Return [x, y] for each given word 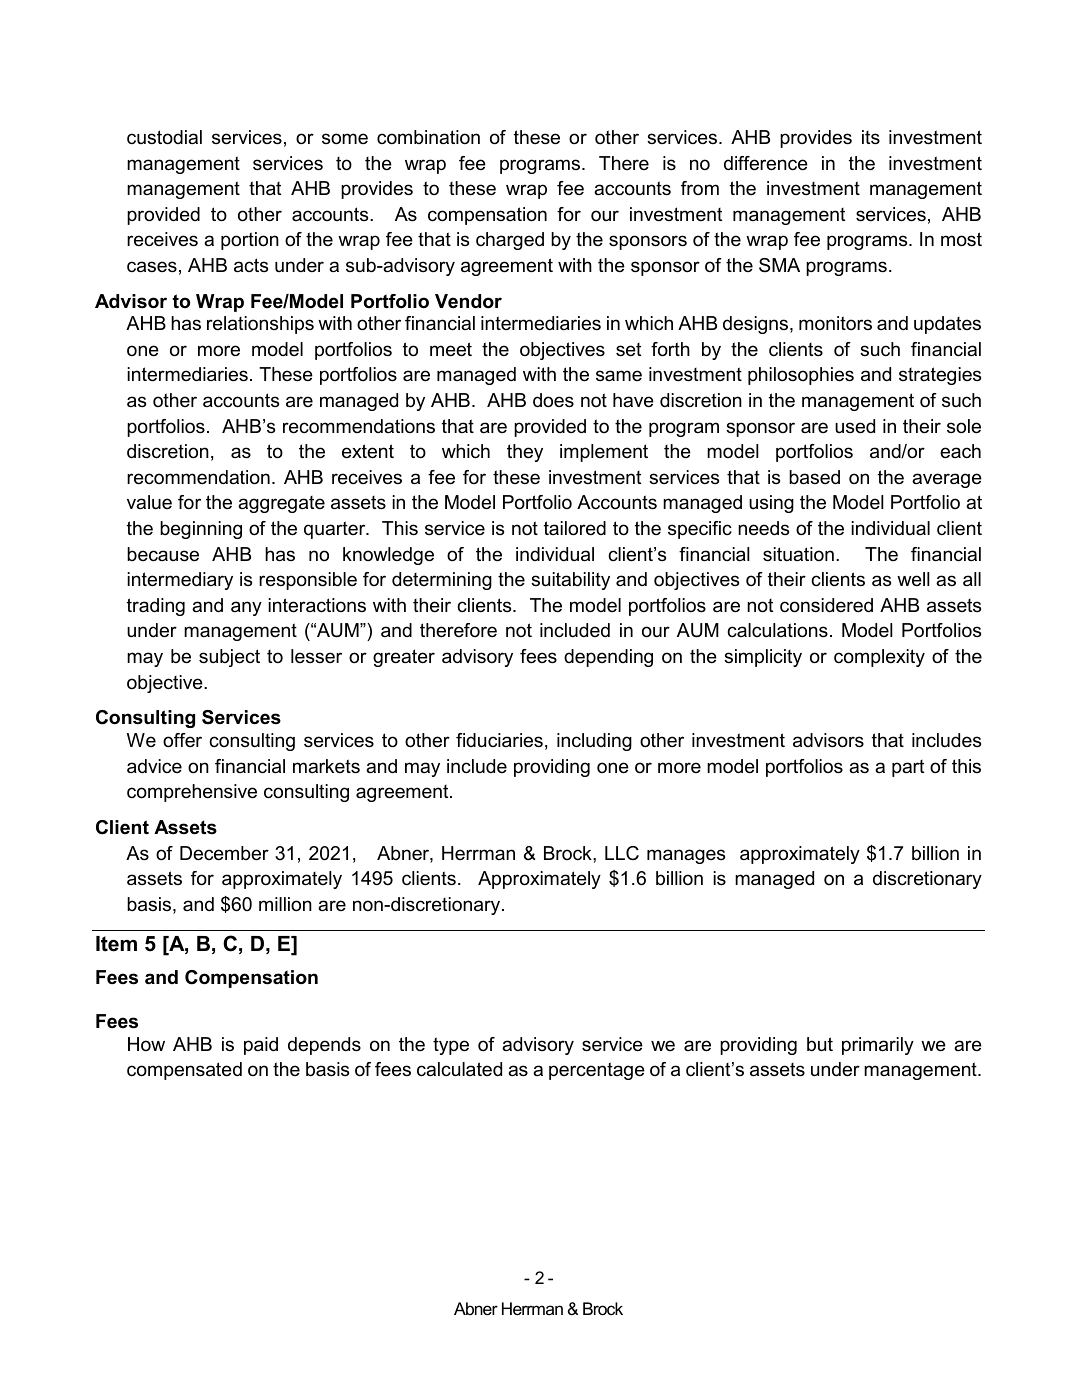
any [246, 608]
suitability [570, 581]
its [871, 137]
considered [826, 605]
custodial [164, 137]
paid [261, 1046]
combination [428, 137]
